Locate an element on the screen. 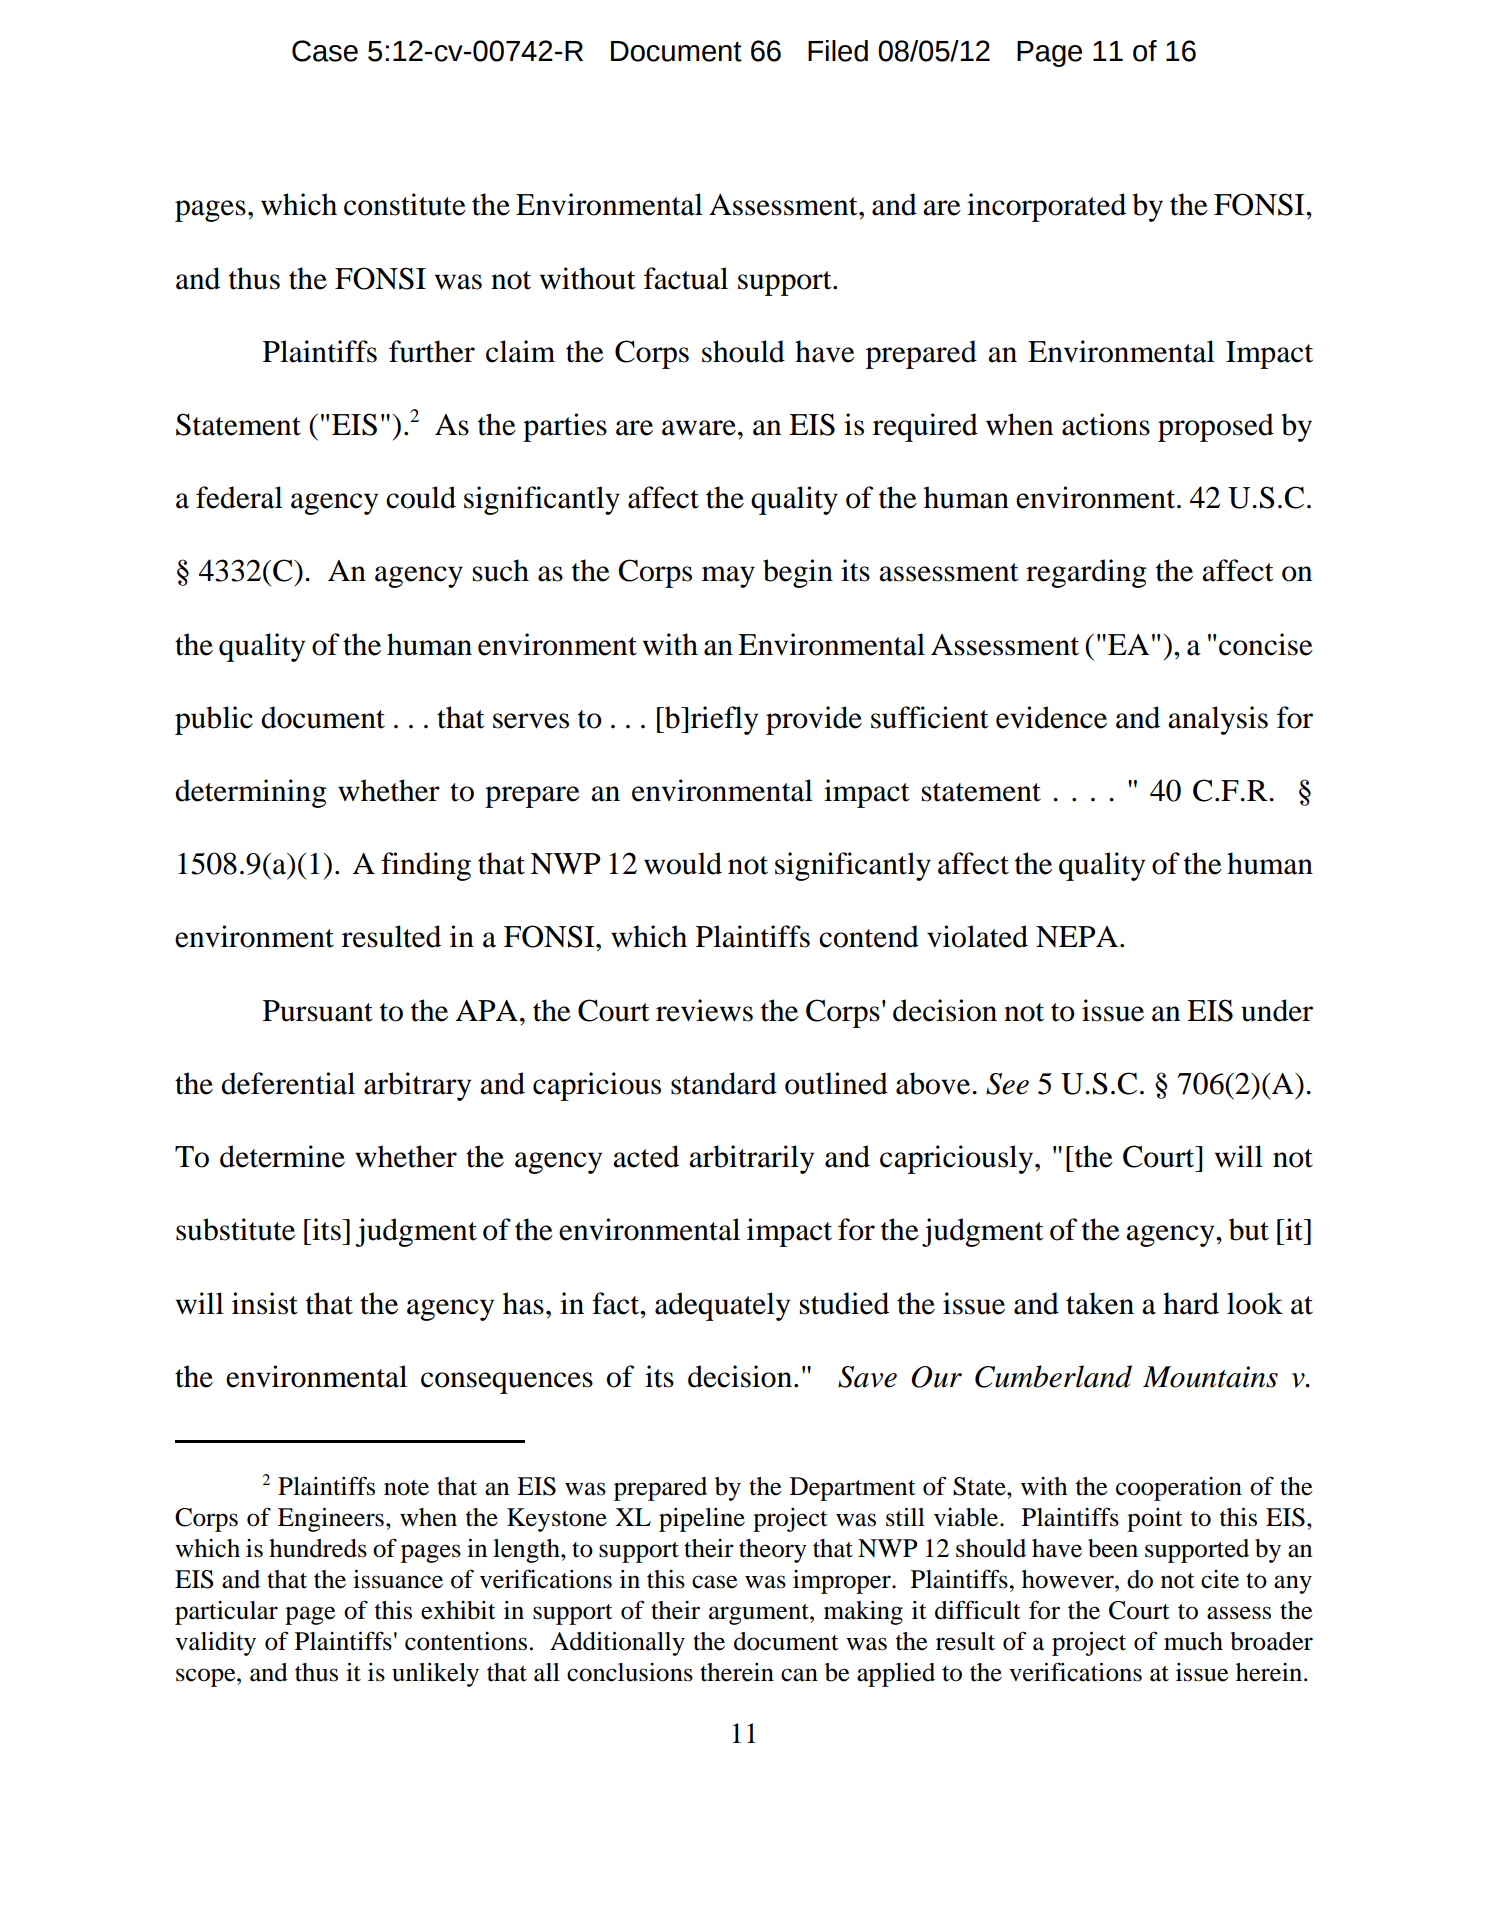 The width and height of the screenshot is (1488, 1925). incorporated is located at coordinates (1046, 207).
